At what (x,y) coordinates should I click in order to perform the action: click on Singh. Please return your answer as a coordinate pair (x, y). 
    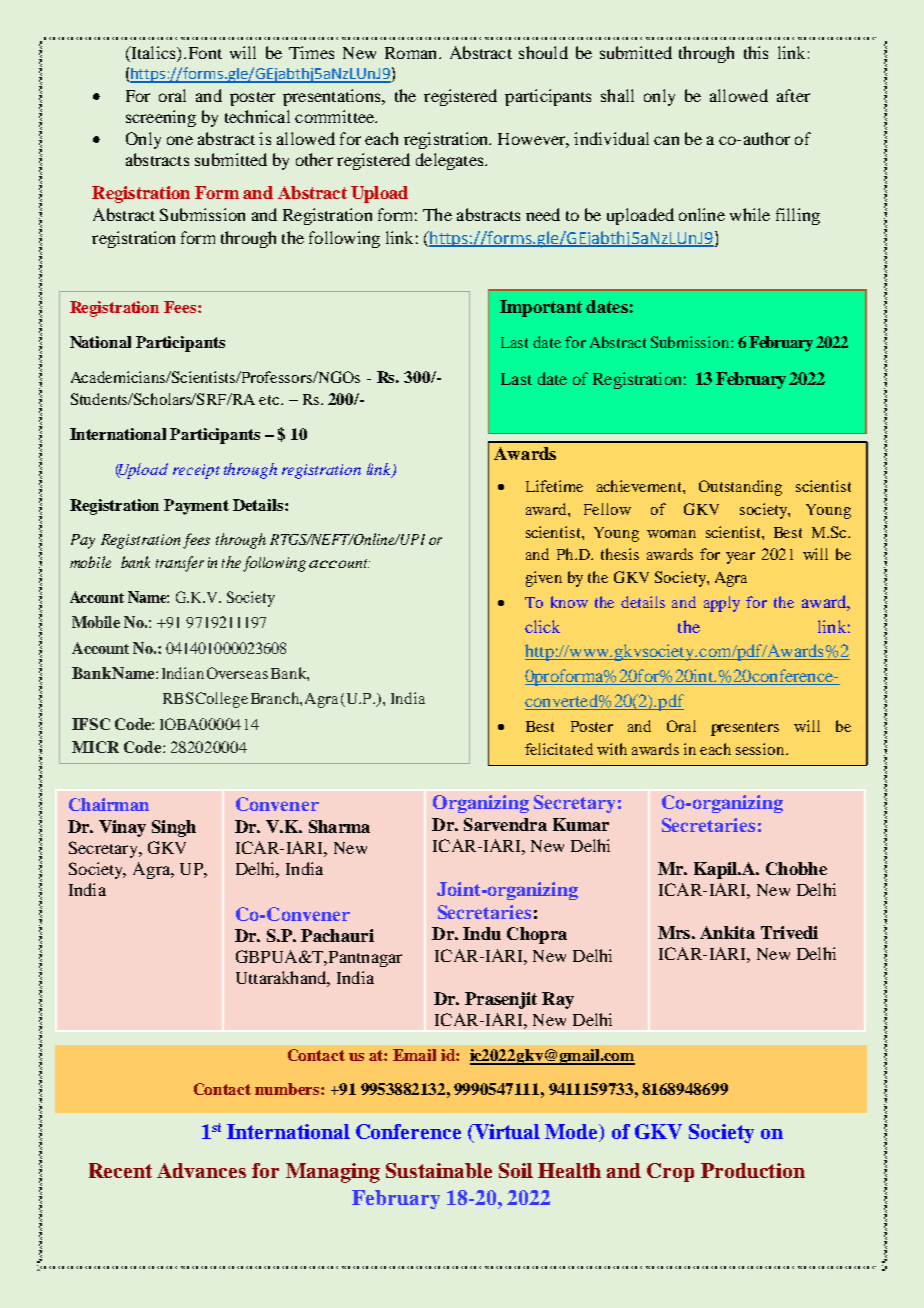
    Looking at the image, I should click on (174, 828).
